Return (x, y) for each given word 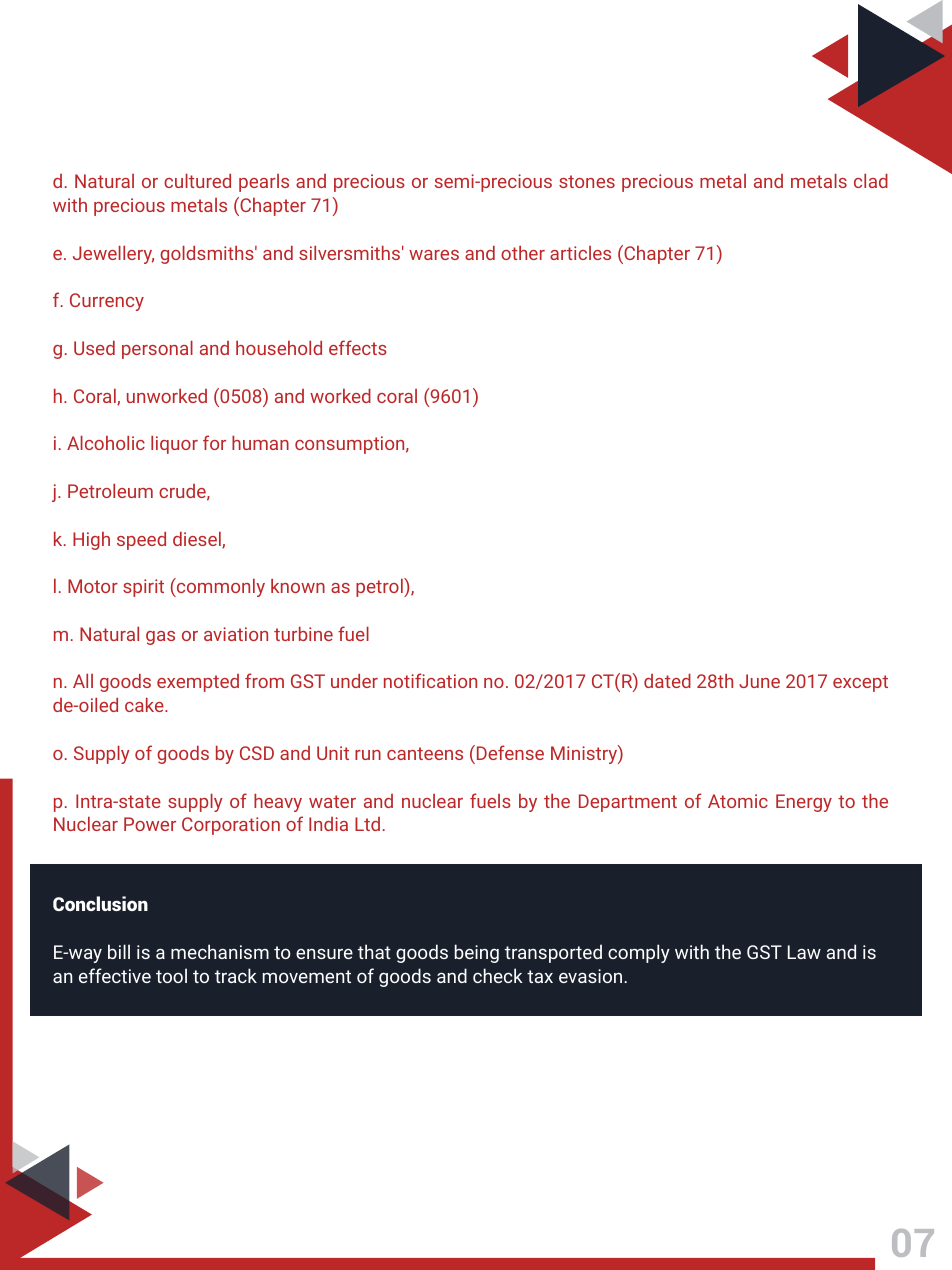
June (759, 681)
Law (804, 952)
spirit (143, 588)
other (523, 253)
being (477, 953)
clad (871, 181)
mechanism (220, 951)
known (298, 586)
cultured (197, 181)
